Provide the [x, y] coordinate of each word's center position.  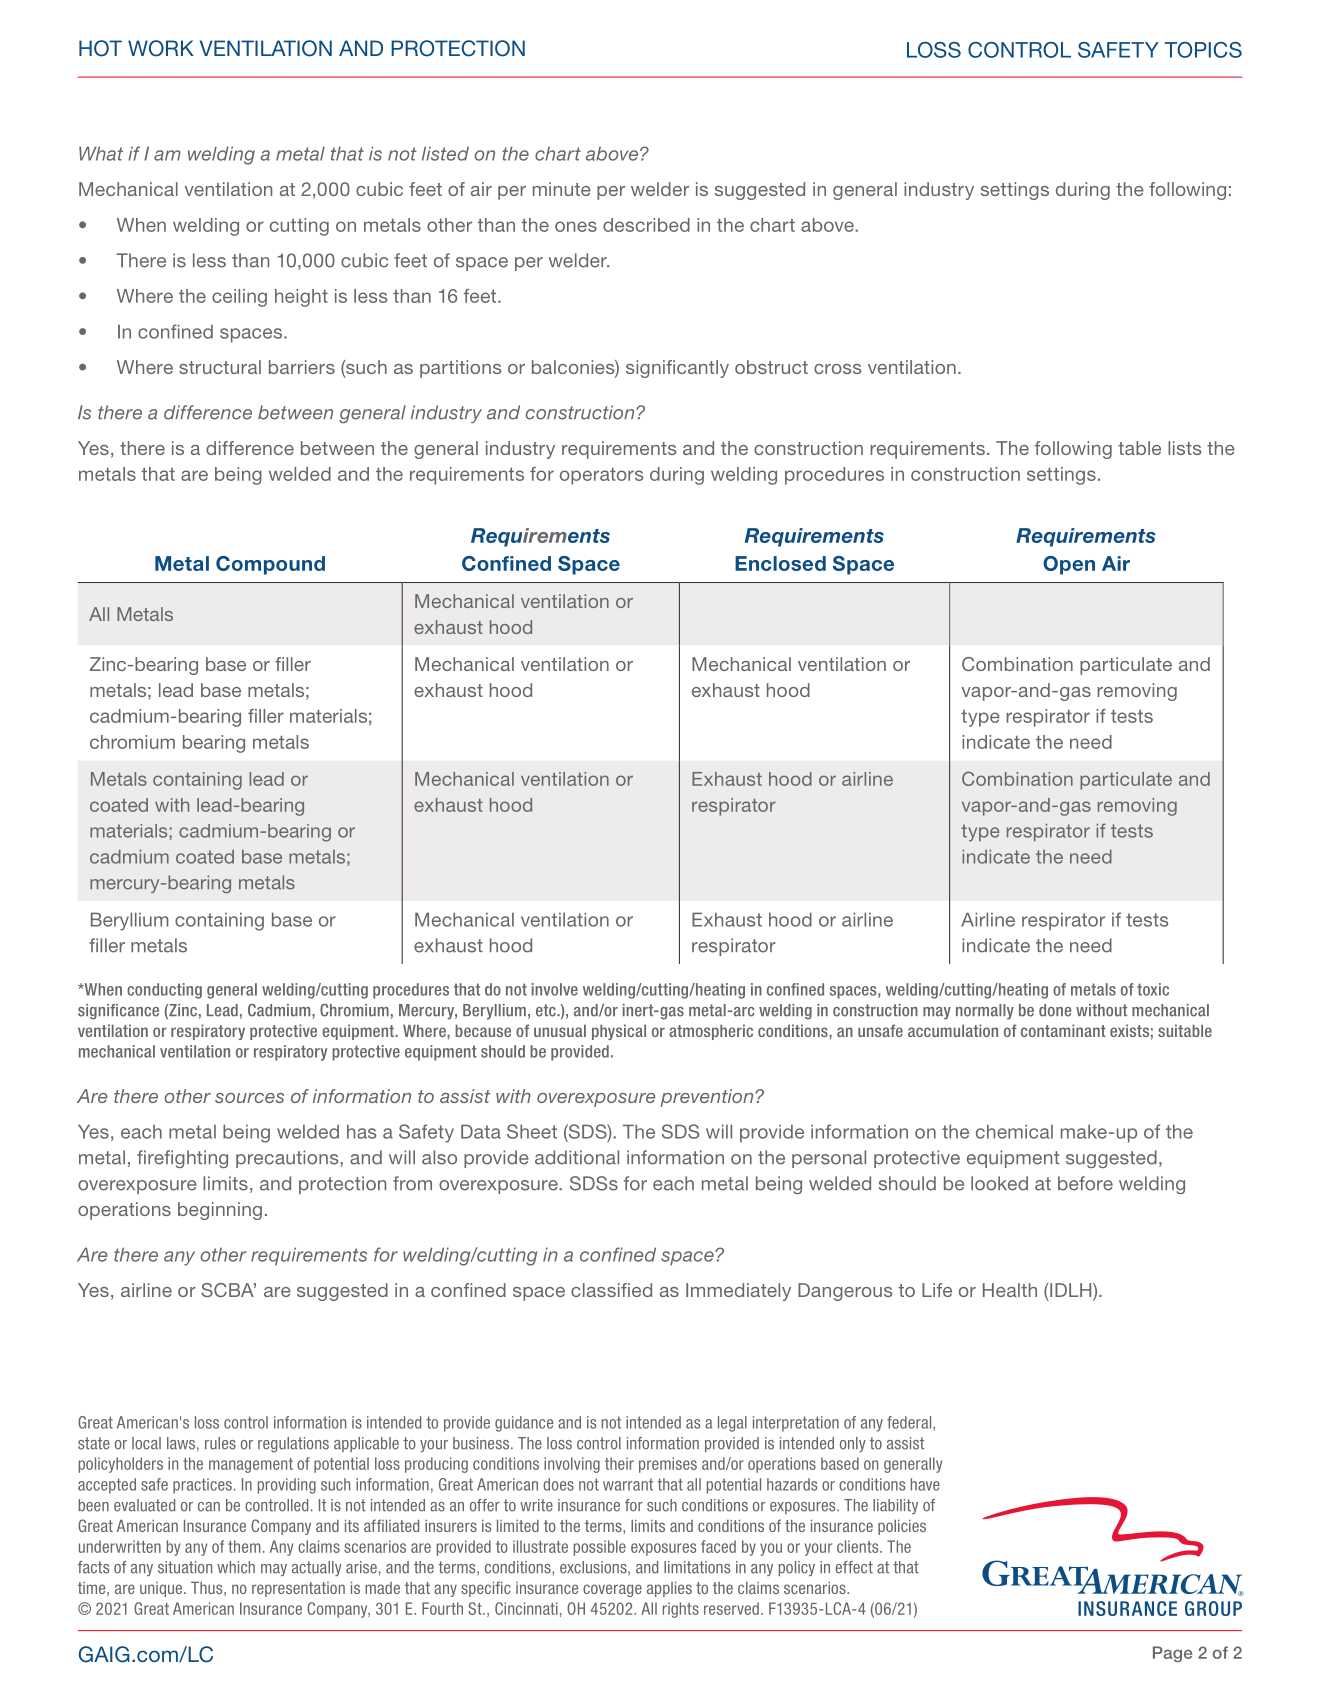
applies [669, 1589]
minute [562, 189]
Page [1172, 1654]
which [236, 1567]
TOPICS [1203, 50]
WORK [161, 48]
